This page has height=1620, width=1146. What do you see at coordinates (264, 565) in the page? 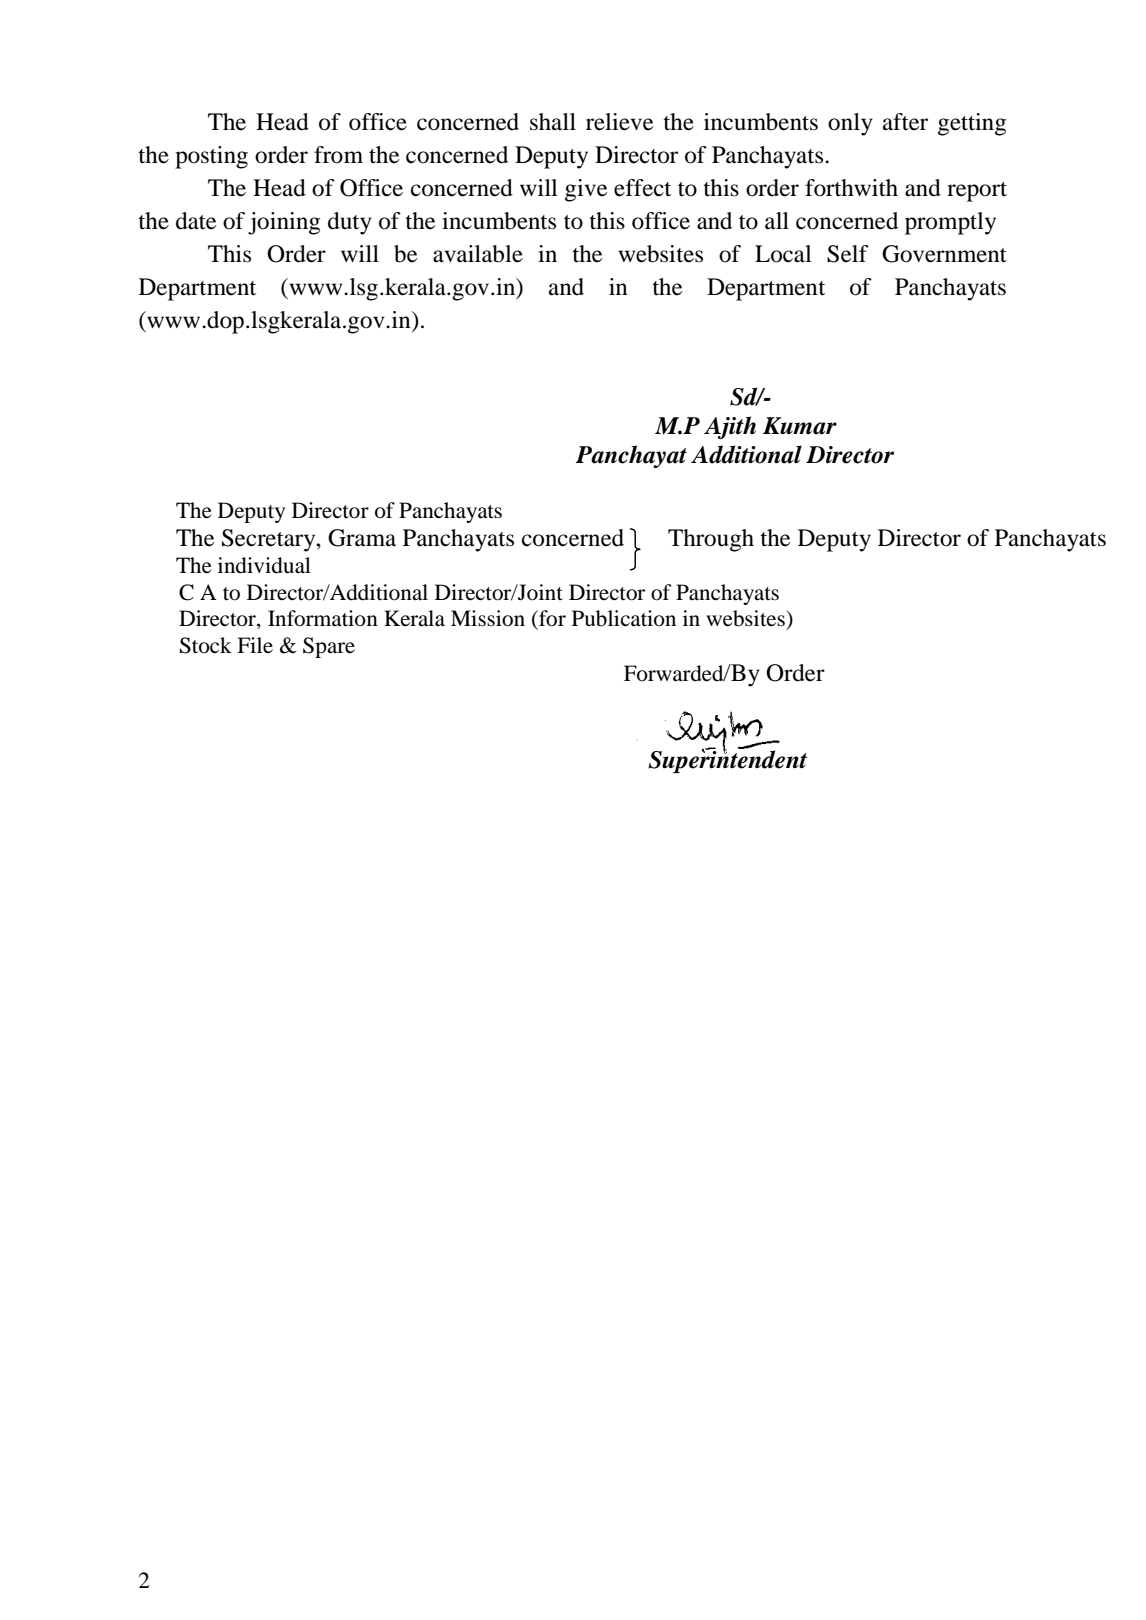
I see `individual` at bounding box center [264, 565].
